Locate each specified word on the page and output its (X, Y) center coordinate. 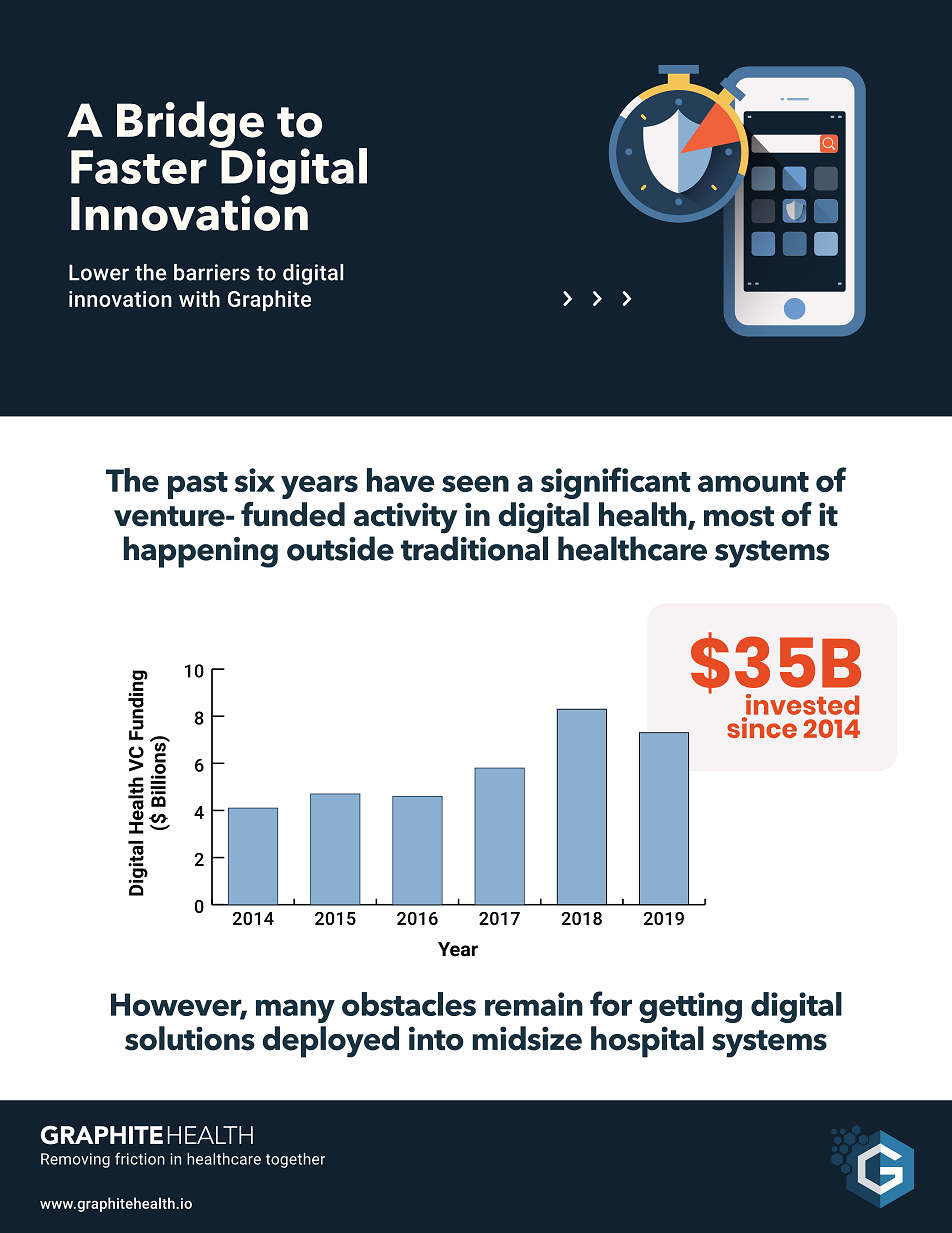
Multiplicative (219, 171)
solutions (190, 1038)
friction (140, 1158)
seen (475, 483)
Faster (139, 167)
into (436, 1038)
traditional (474, 548)
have (400, 480)
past (198, 485)
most (739, 516)
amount (753, 482)
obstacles (409, 1004)
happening (201, 552)
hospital (647, 1042)
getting (690, 1007)
